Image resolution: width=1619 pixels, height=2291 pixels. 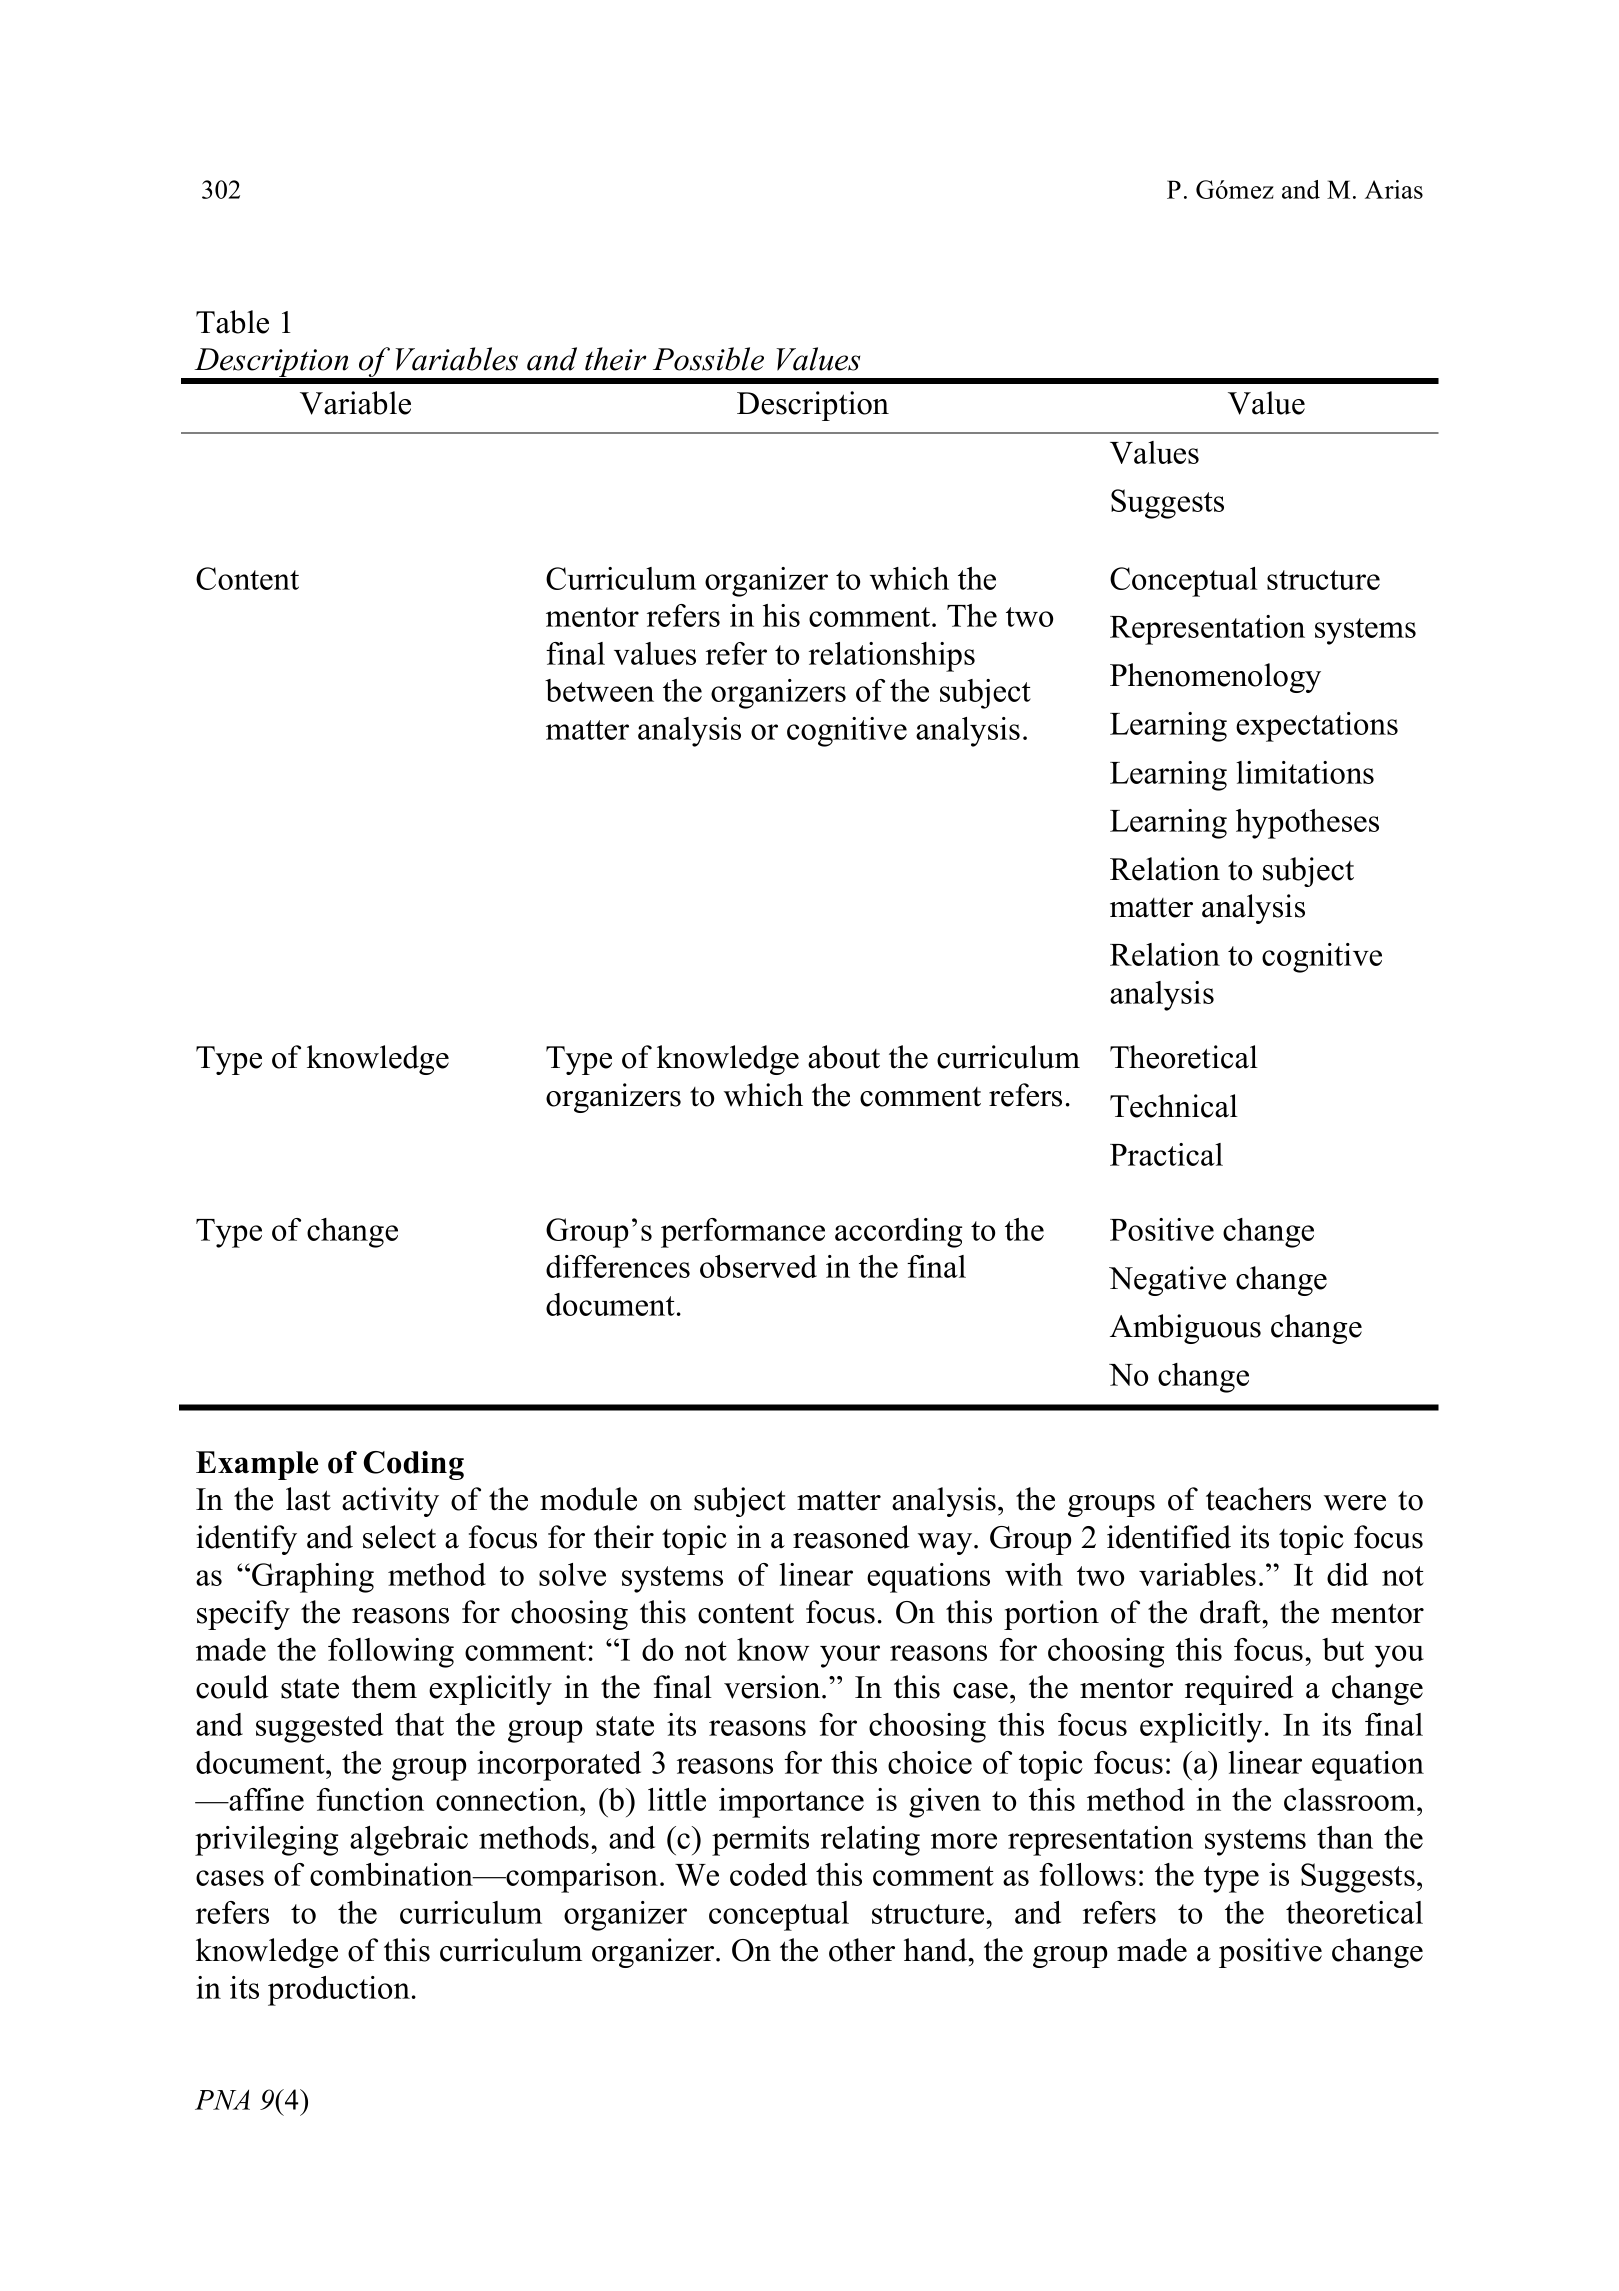 What do you see at coordinates (844, 1057) in the screenshot?
I see `about` at bounding box center [844, 1057].
